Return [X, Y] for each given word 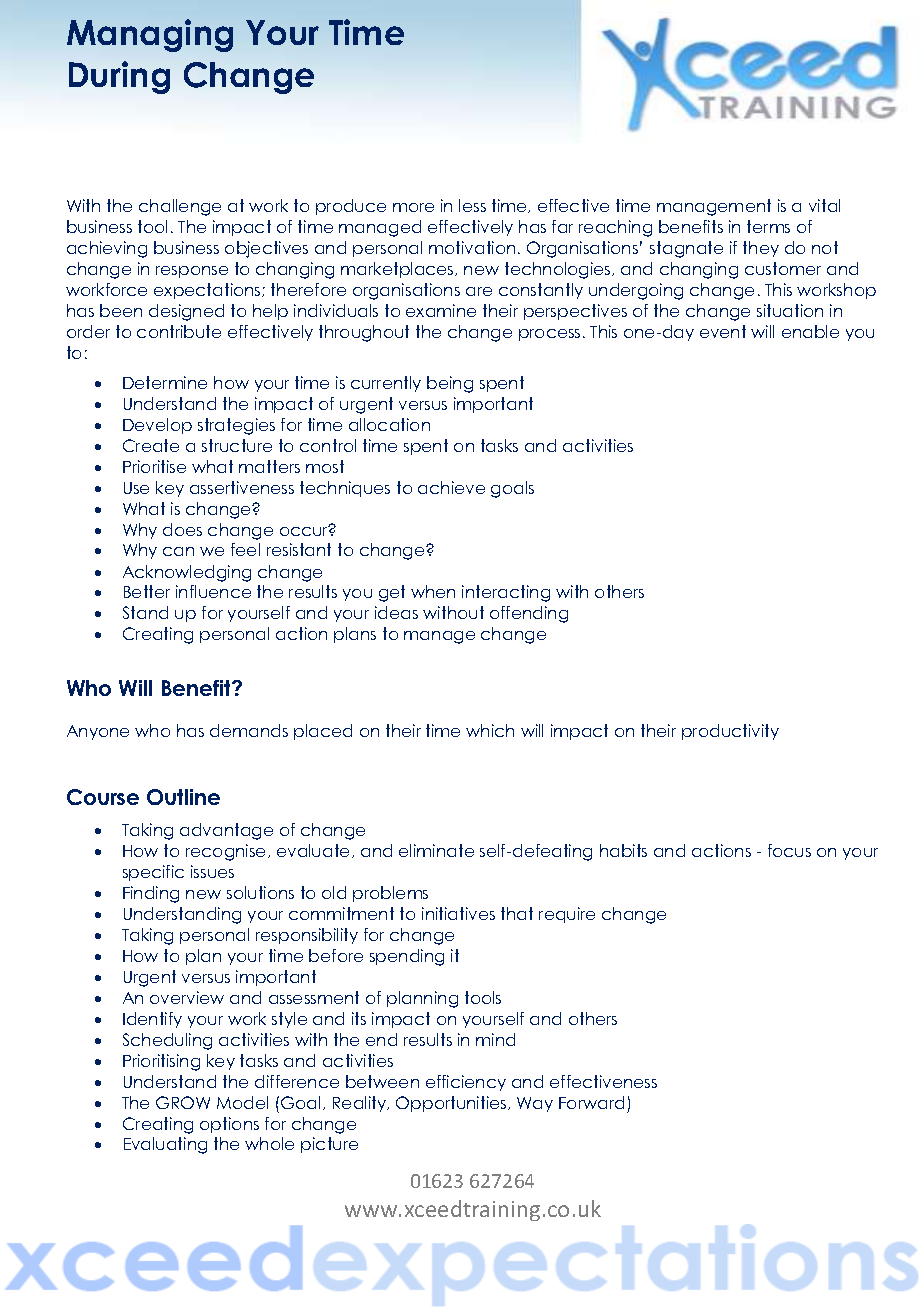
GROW [183, 1102]
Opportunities [452, 1104]
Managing [150, 35]
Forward [591, 1102]
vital [824, 205]
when [433, 591]
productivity [730, 732]
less [472, 205]
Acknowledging [187, 573]
